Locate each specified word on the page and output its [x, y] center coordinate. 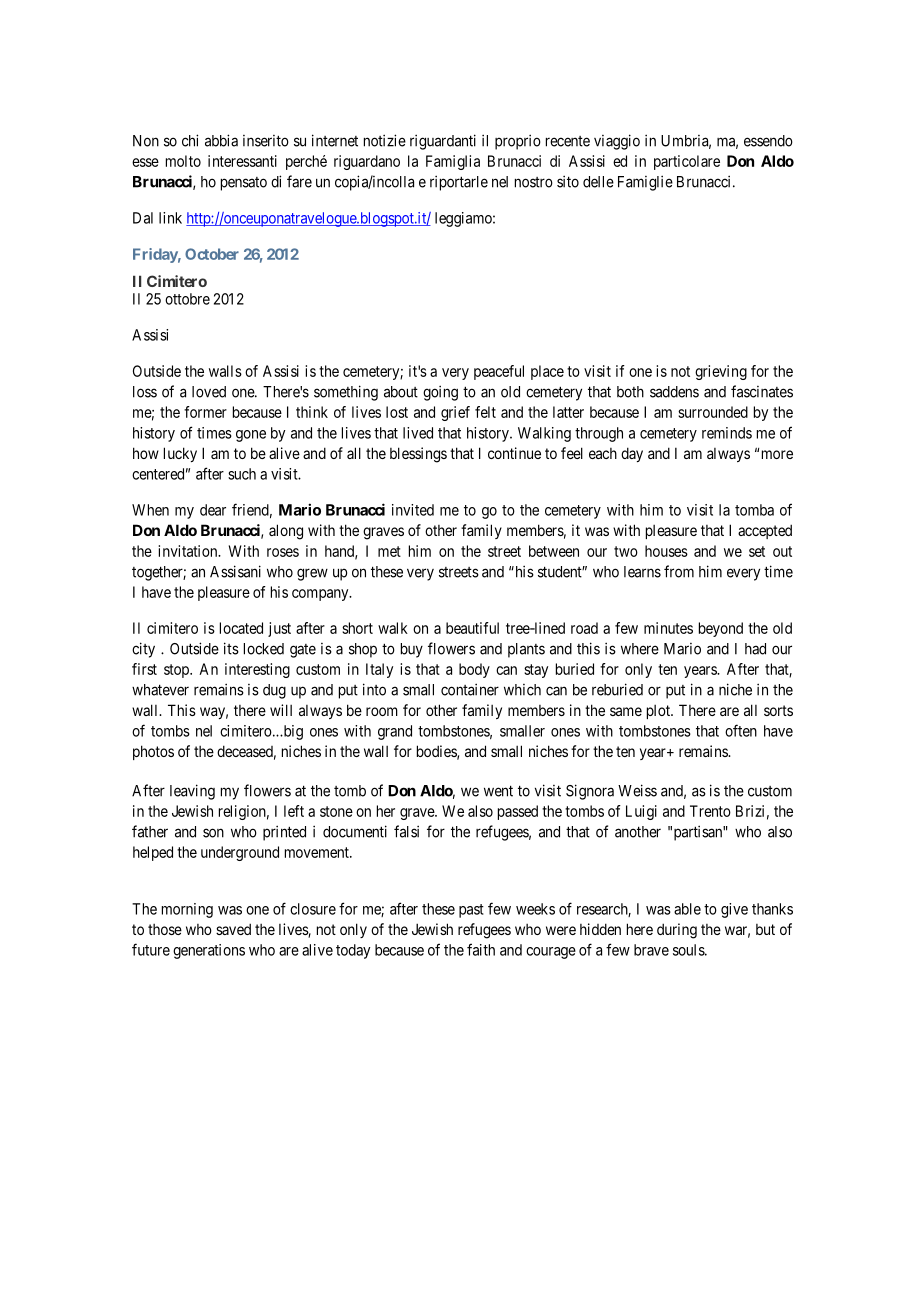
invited [413, 510]
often [741, 730]
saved [233, 929]
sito [568, 181]
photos [153, 752]
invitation [189, 551]
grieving [721, 372]
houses [666, 551]
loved [209, 392]
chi [190, 140]
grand [395, 732]
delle [598, 182]
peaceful [499, 372]
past [471, 911]
